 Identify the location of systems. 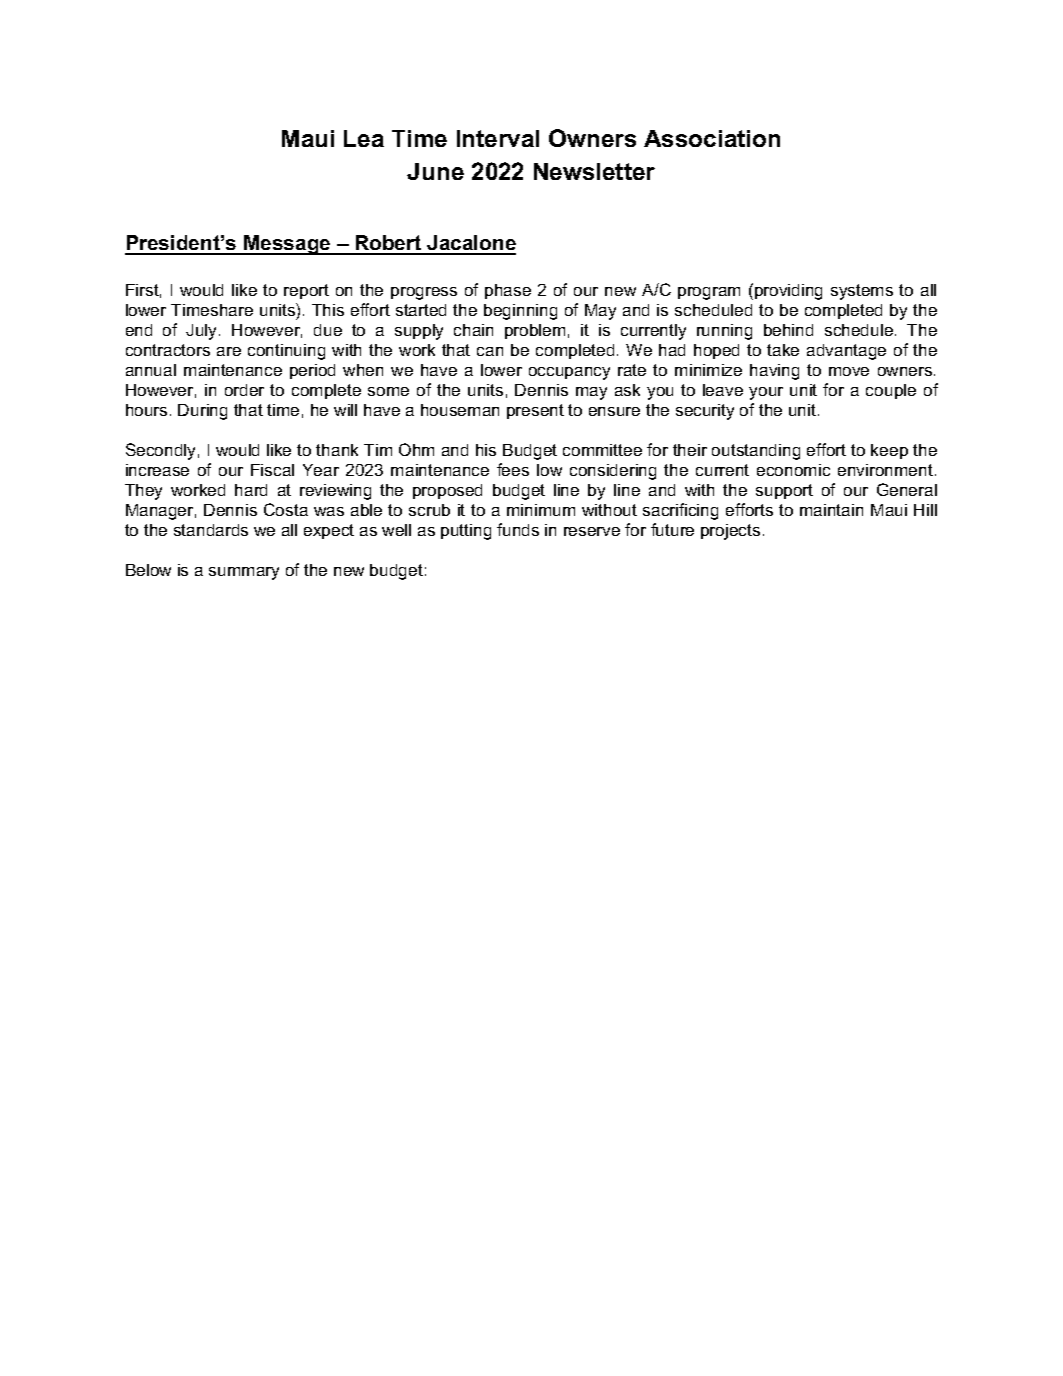
(862, 292).
